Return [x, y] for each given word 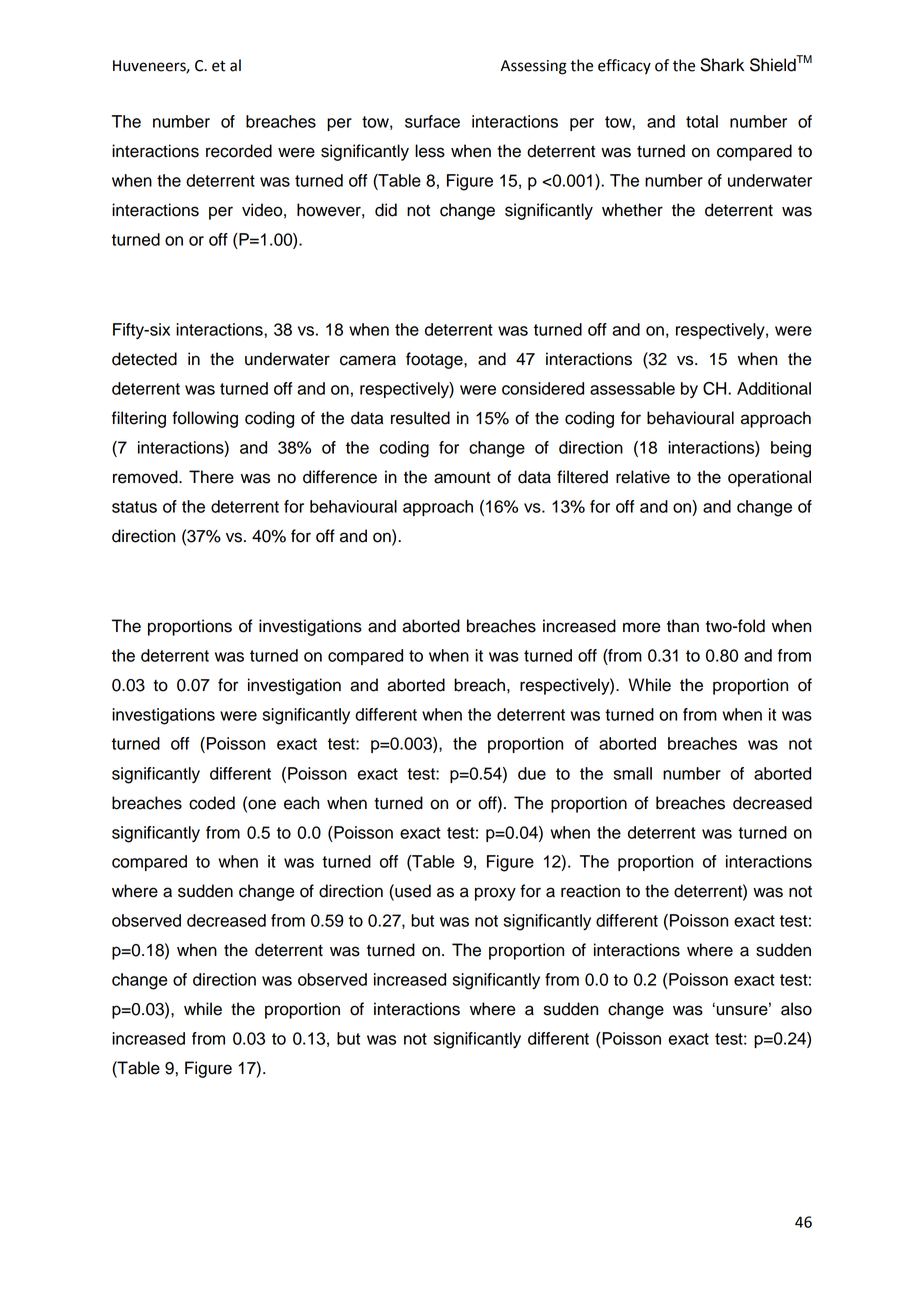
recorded [239, 151]
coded [212, 803]
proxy [495, 894]
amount [462, 477]
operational [769, 478]
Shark [722, 65]
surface [432, 121]
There [211, 477]
